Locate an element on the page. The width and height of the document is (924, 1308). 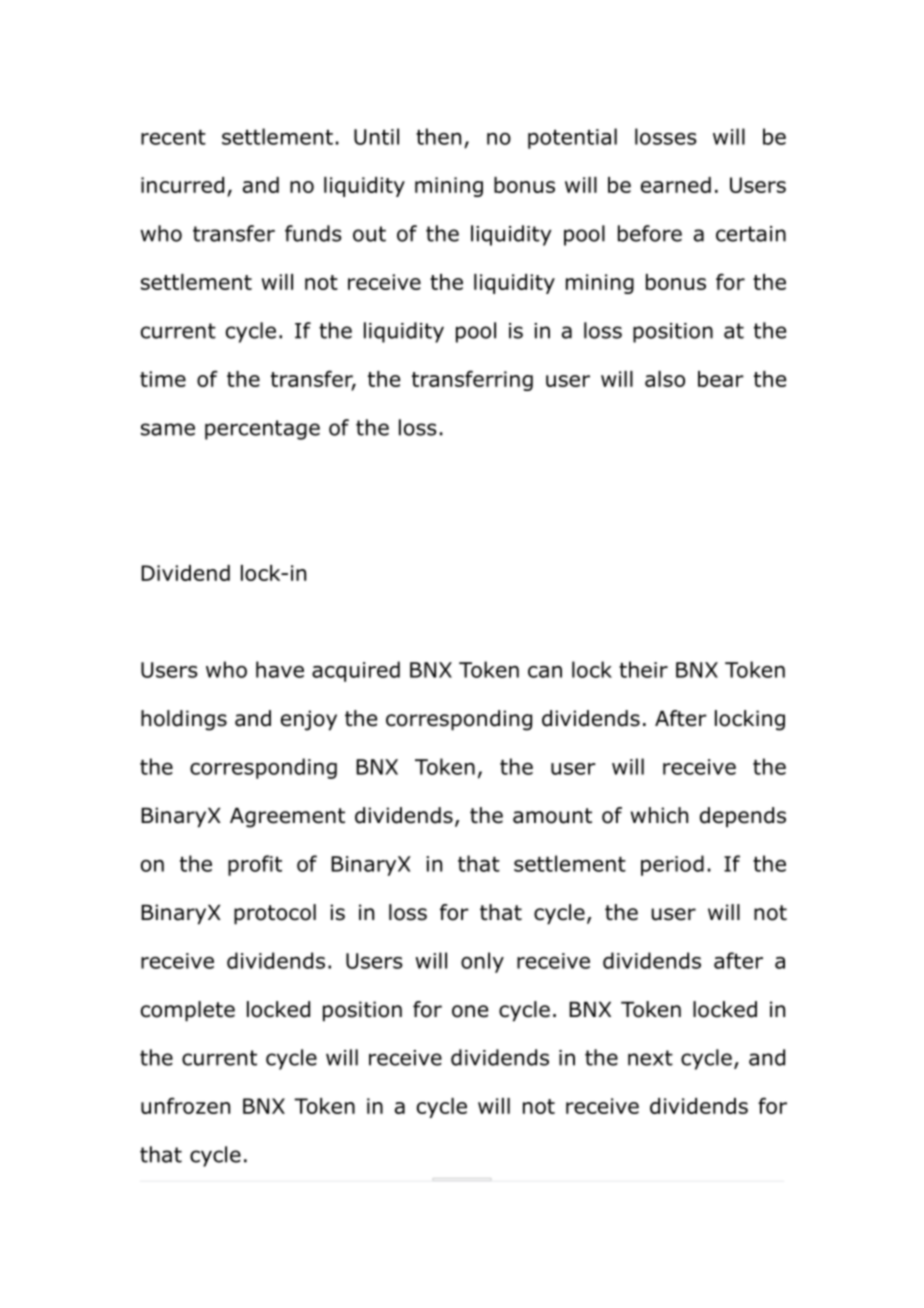
then is located at coordinates (438, 136).
